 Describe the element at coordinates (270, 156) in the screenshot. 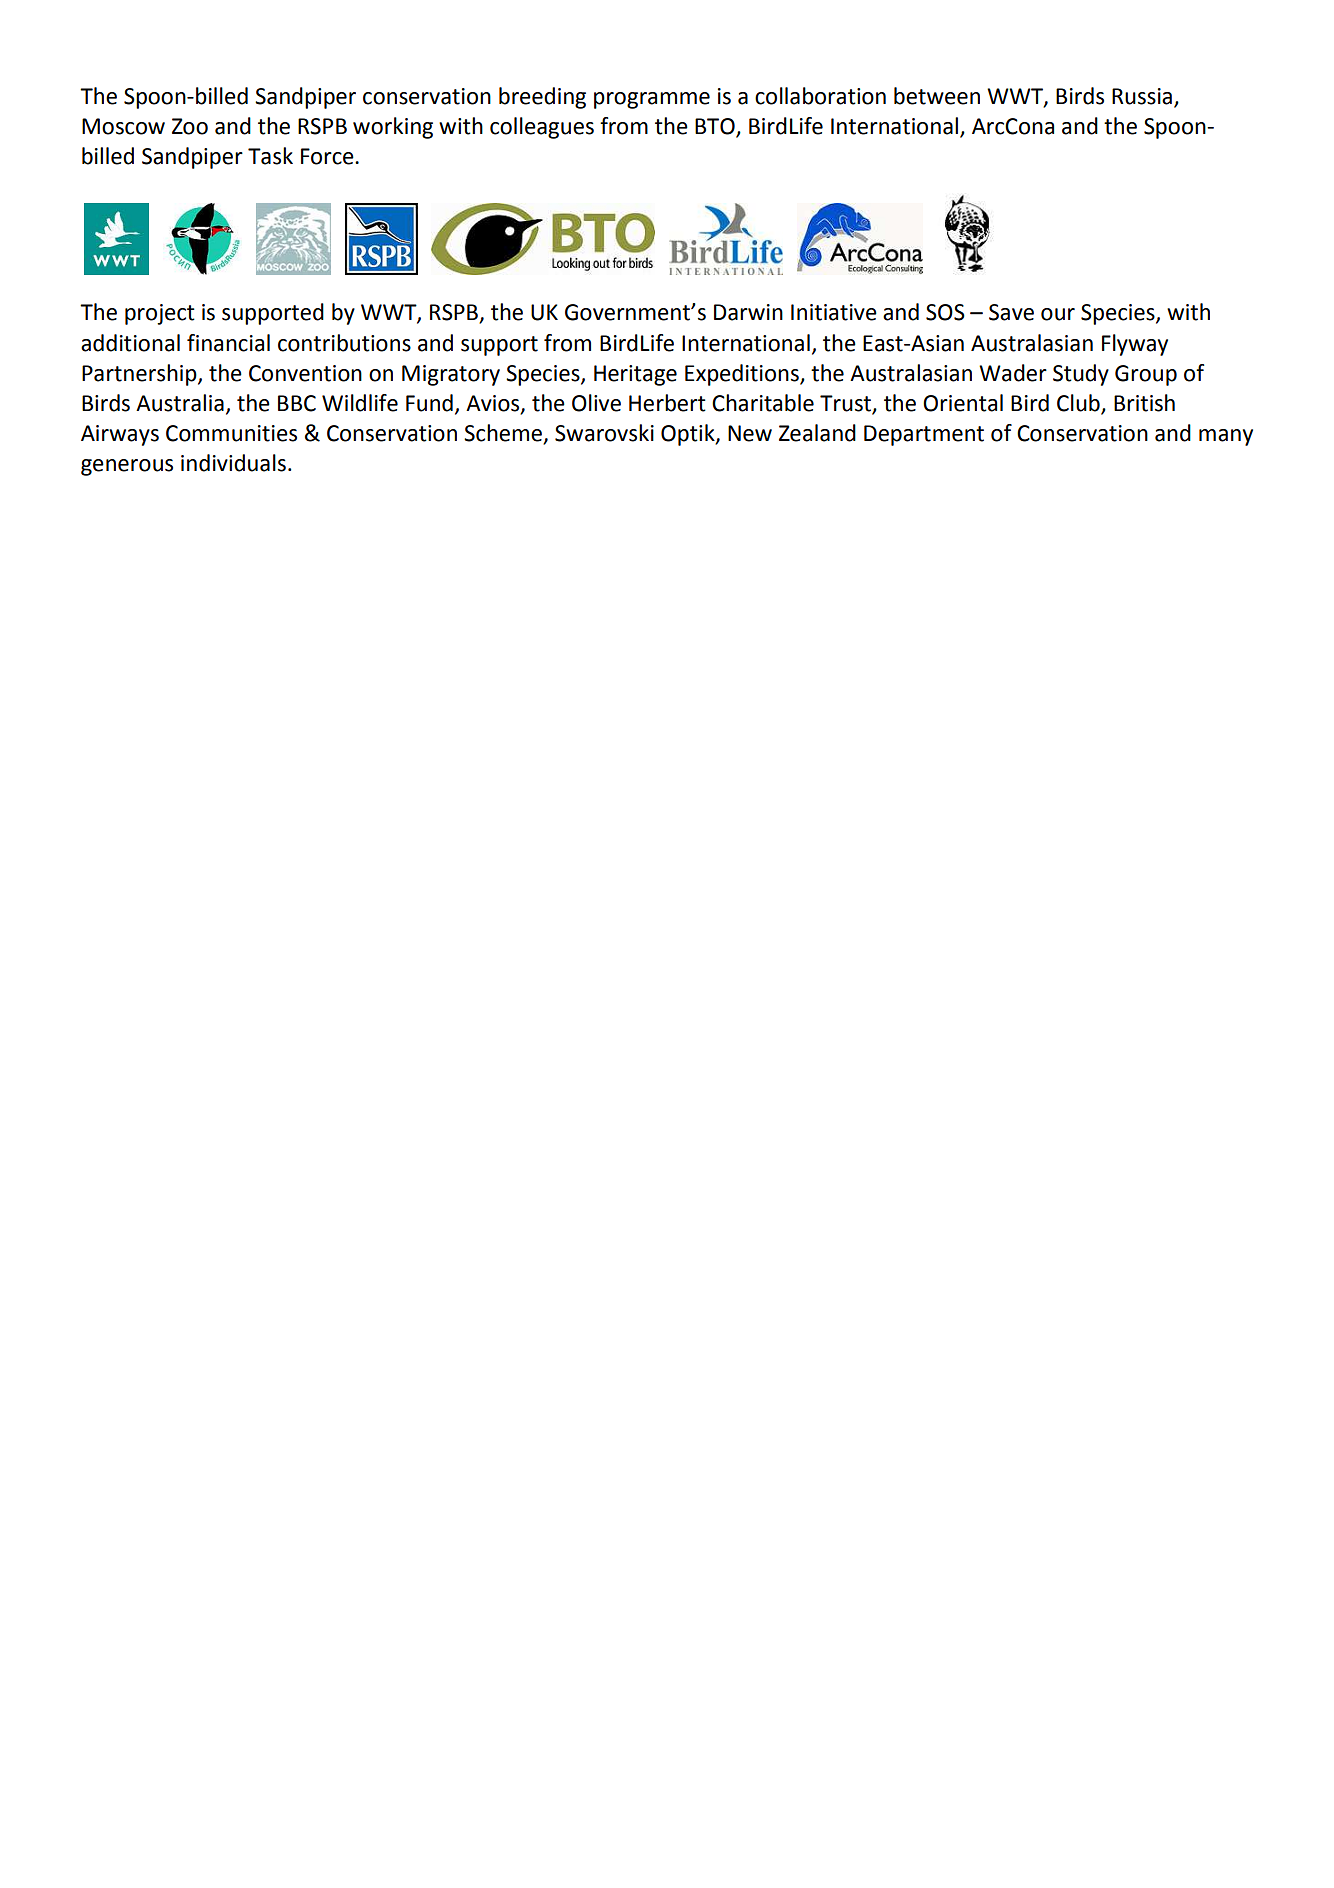

I see `Task` at that location.
